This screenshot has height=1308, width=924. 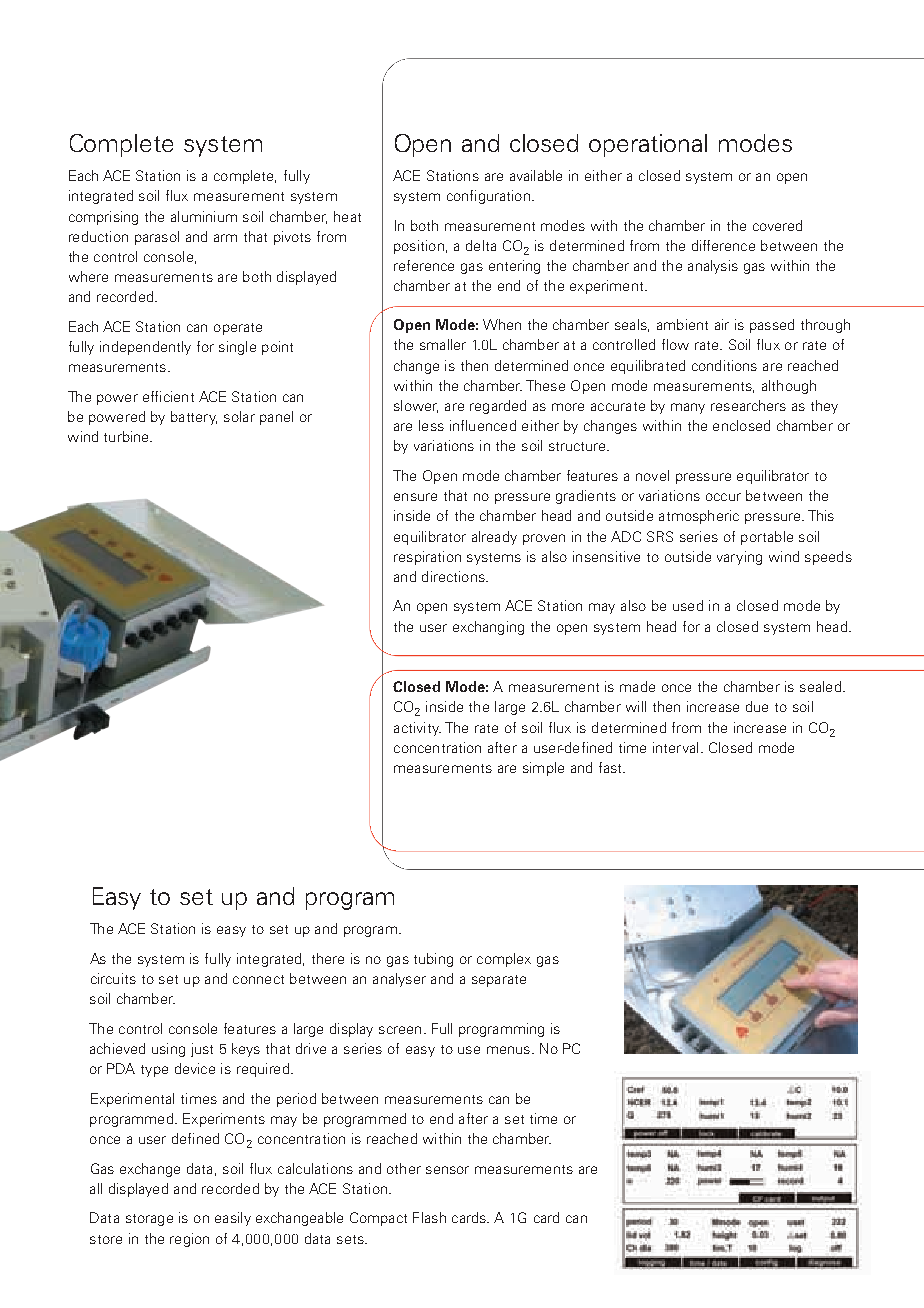 What do you see at coordinates (757, 706) in the screenshot?
I see `due` at bounding box center [757, 706].
